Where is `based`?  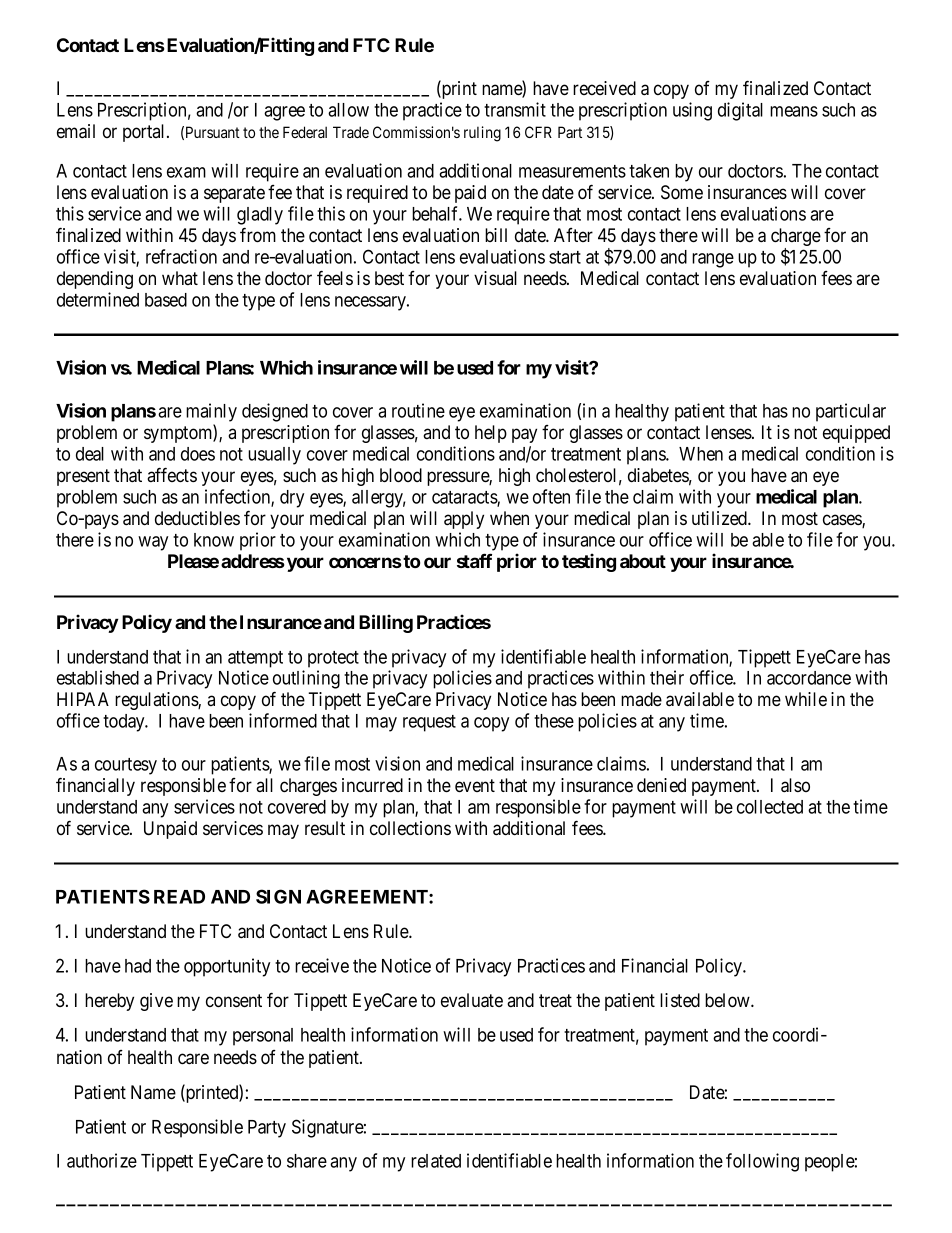 based is located at coordinates (166, 300).
